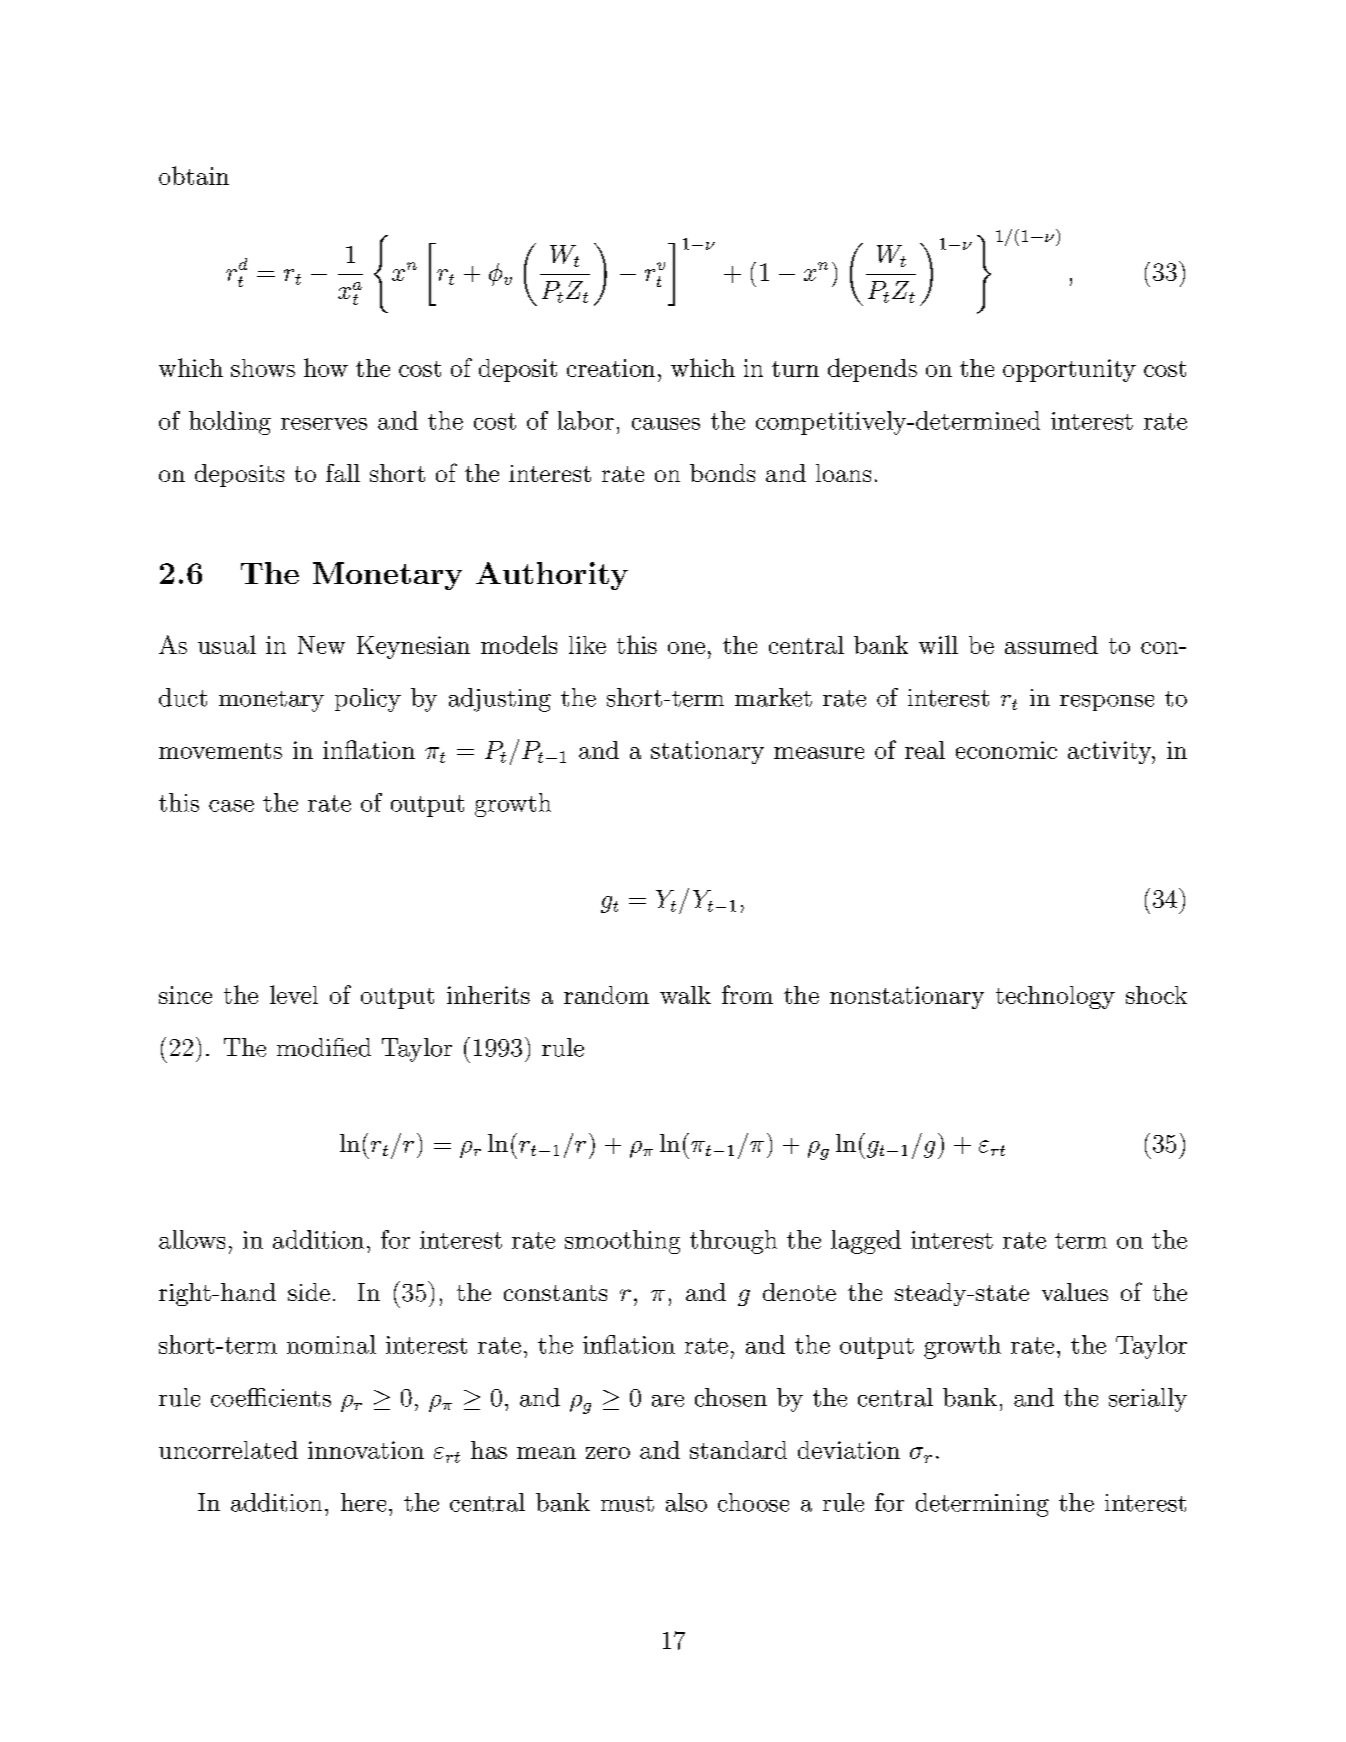 The height and width of the screenshot is (1742, 1346). I want to click on creation, so click(611, 368).
